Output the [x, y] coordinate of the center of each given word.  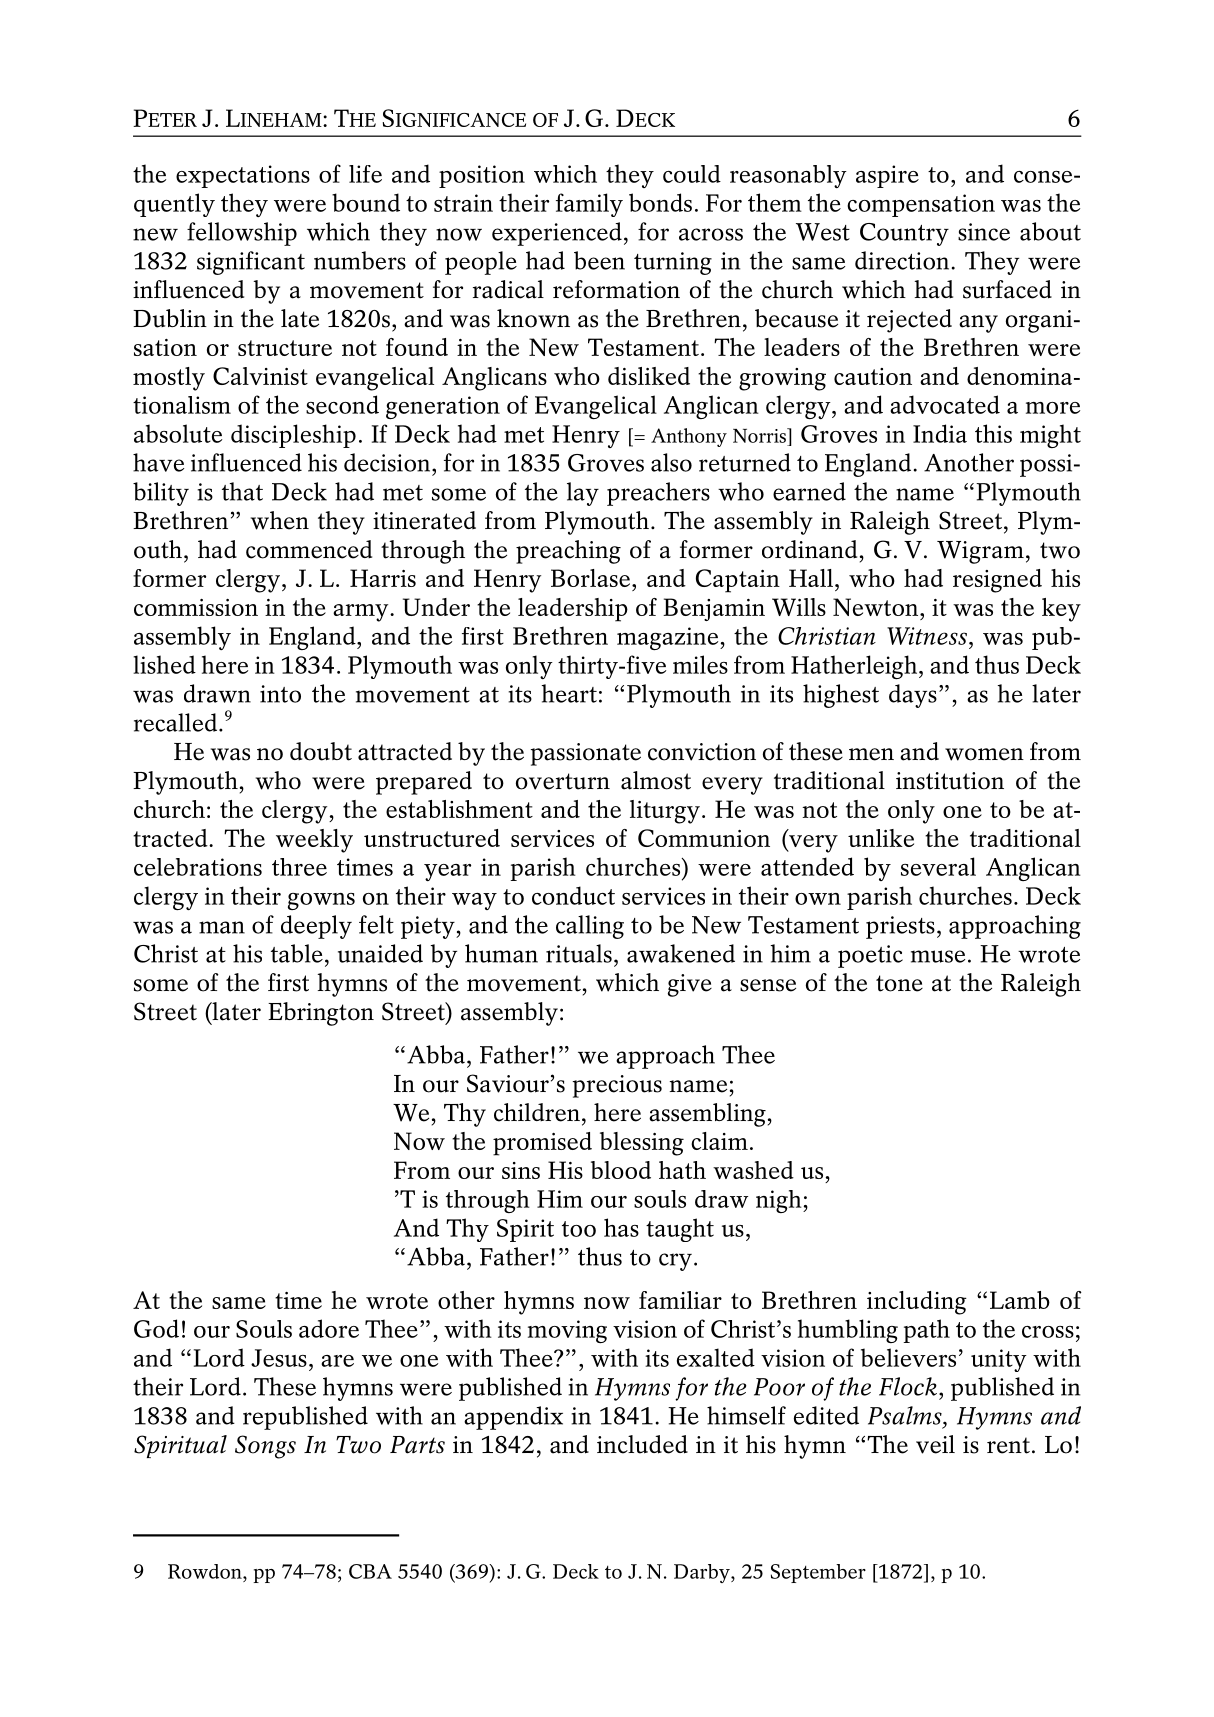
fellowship [242, 234]
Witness [927, 636]
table [297, 953]
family [589, 205]
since [984, 232]
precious [617, 1086]
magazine [669, 638]
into [280, 694]
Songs [265, 1447]
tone [899, 983]
